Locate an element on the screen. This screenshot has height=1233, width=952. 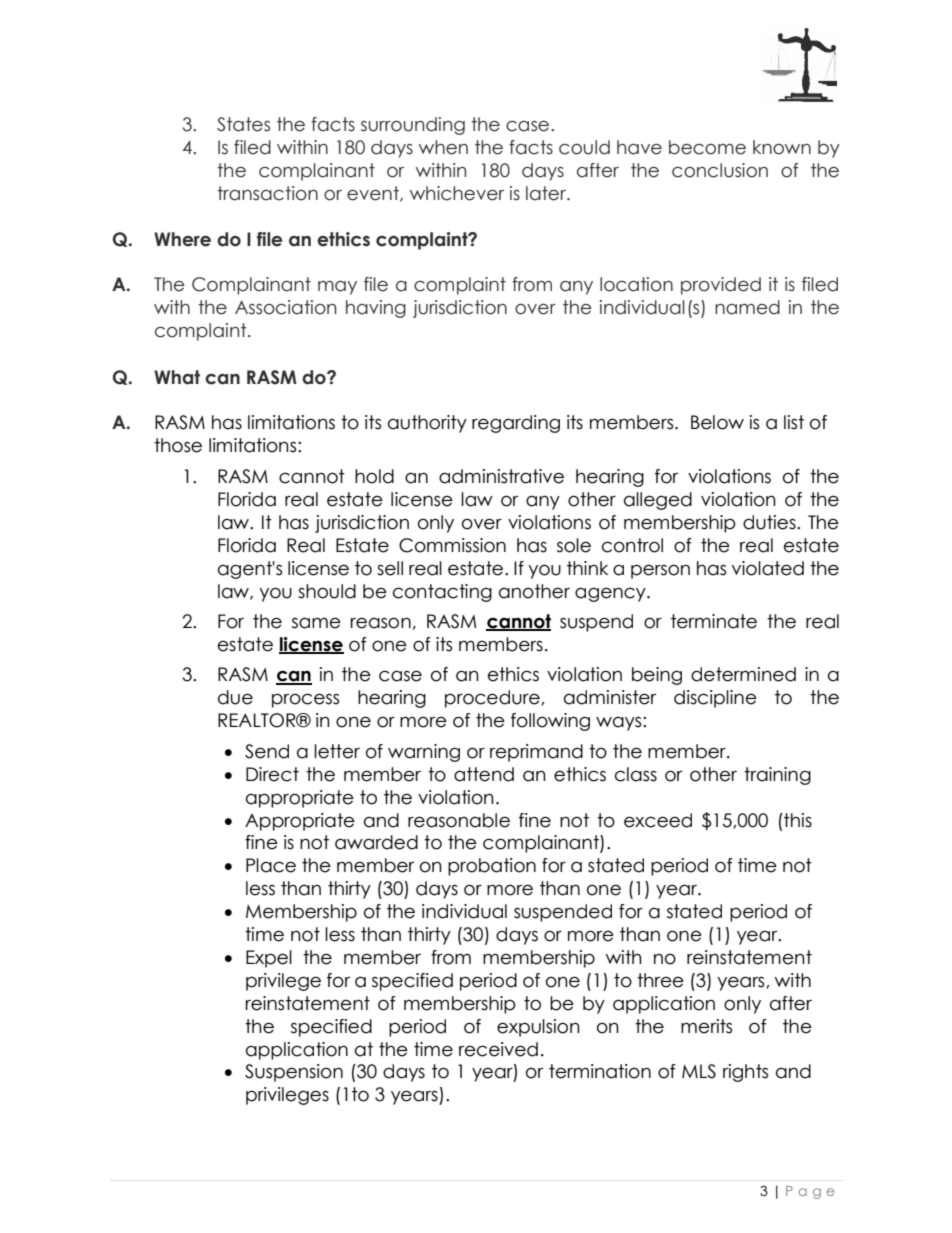
Place is located at coordinates (271, 865).
